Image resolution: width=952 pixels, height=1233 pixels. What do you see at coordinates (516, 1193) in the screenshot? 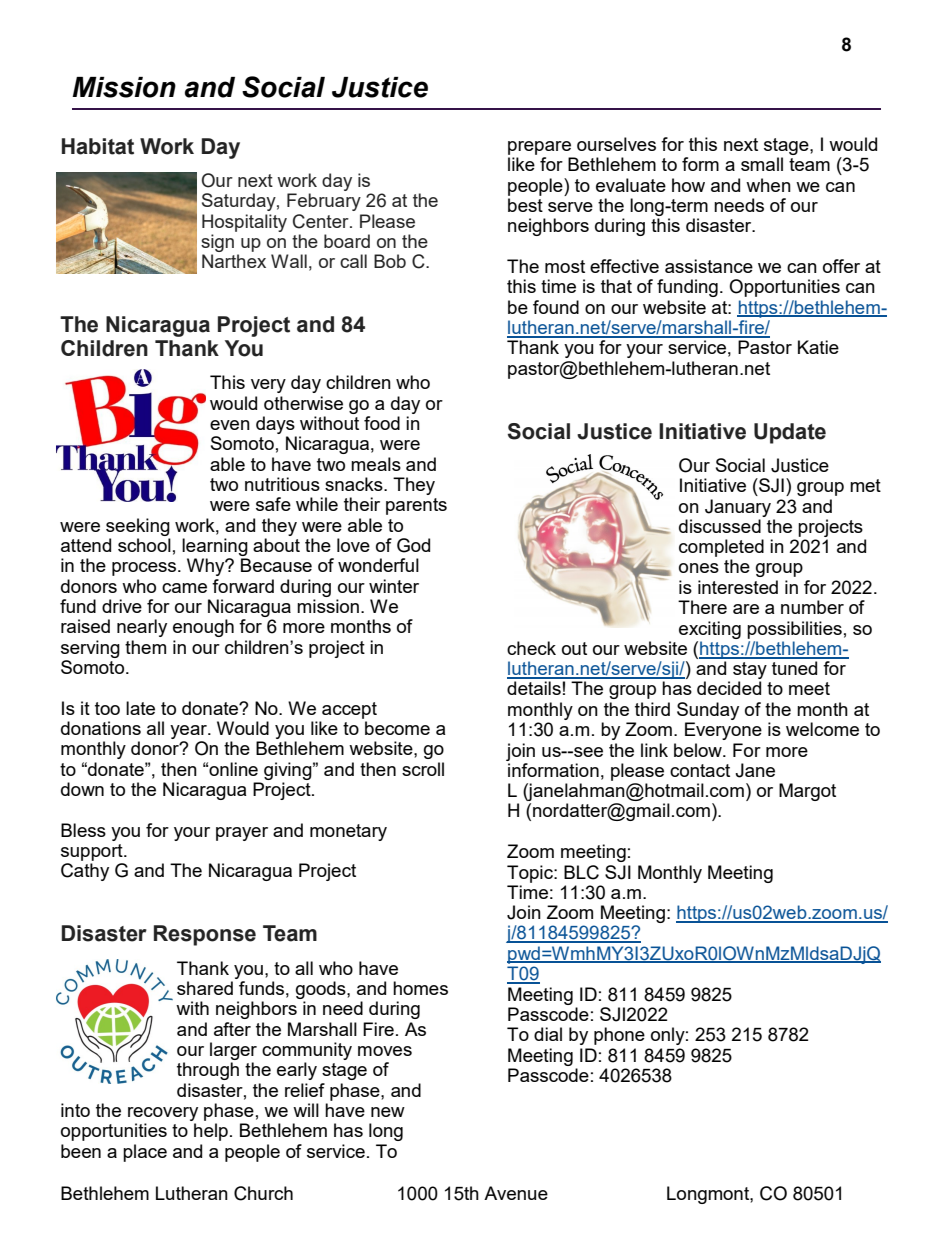
I see `Avenue` at bounding box center [516, 1193].
